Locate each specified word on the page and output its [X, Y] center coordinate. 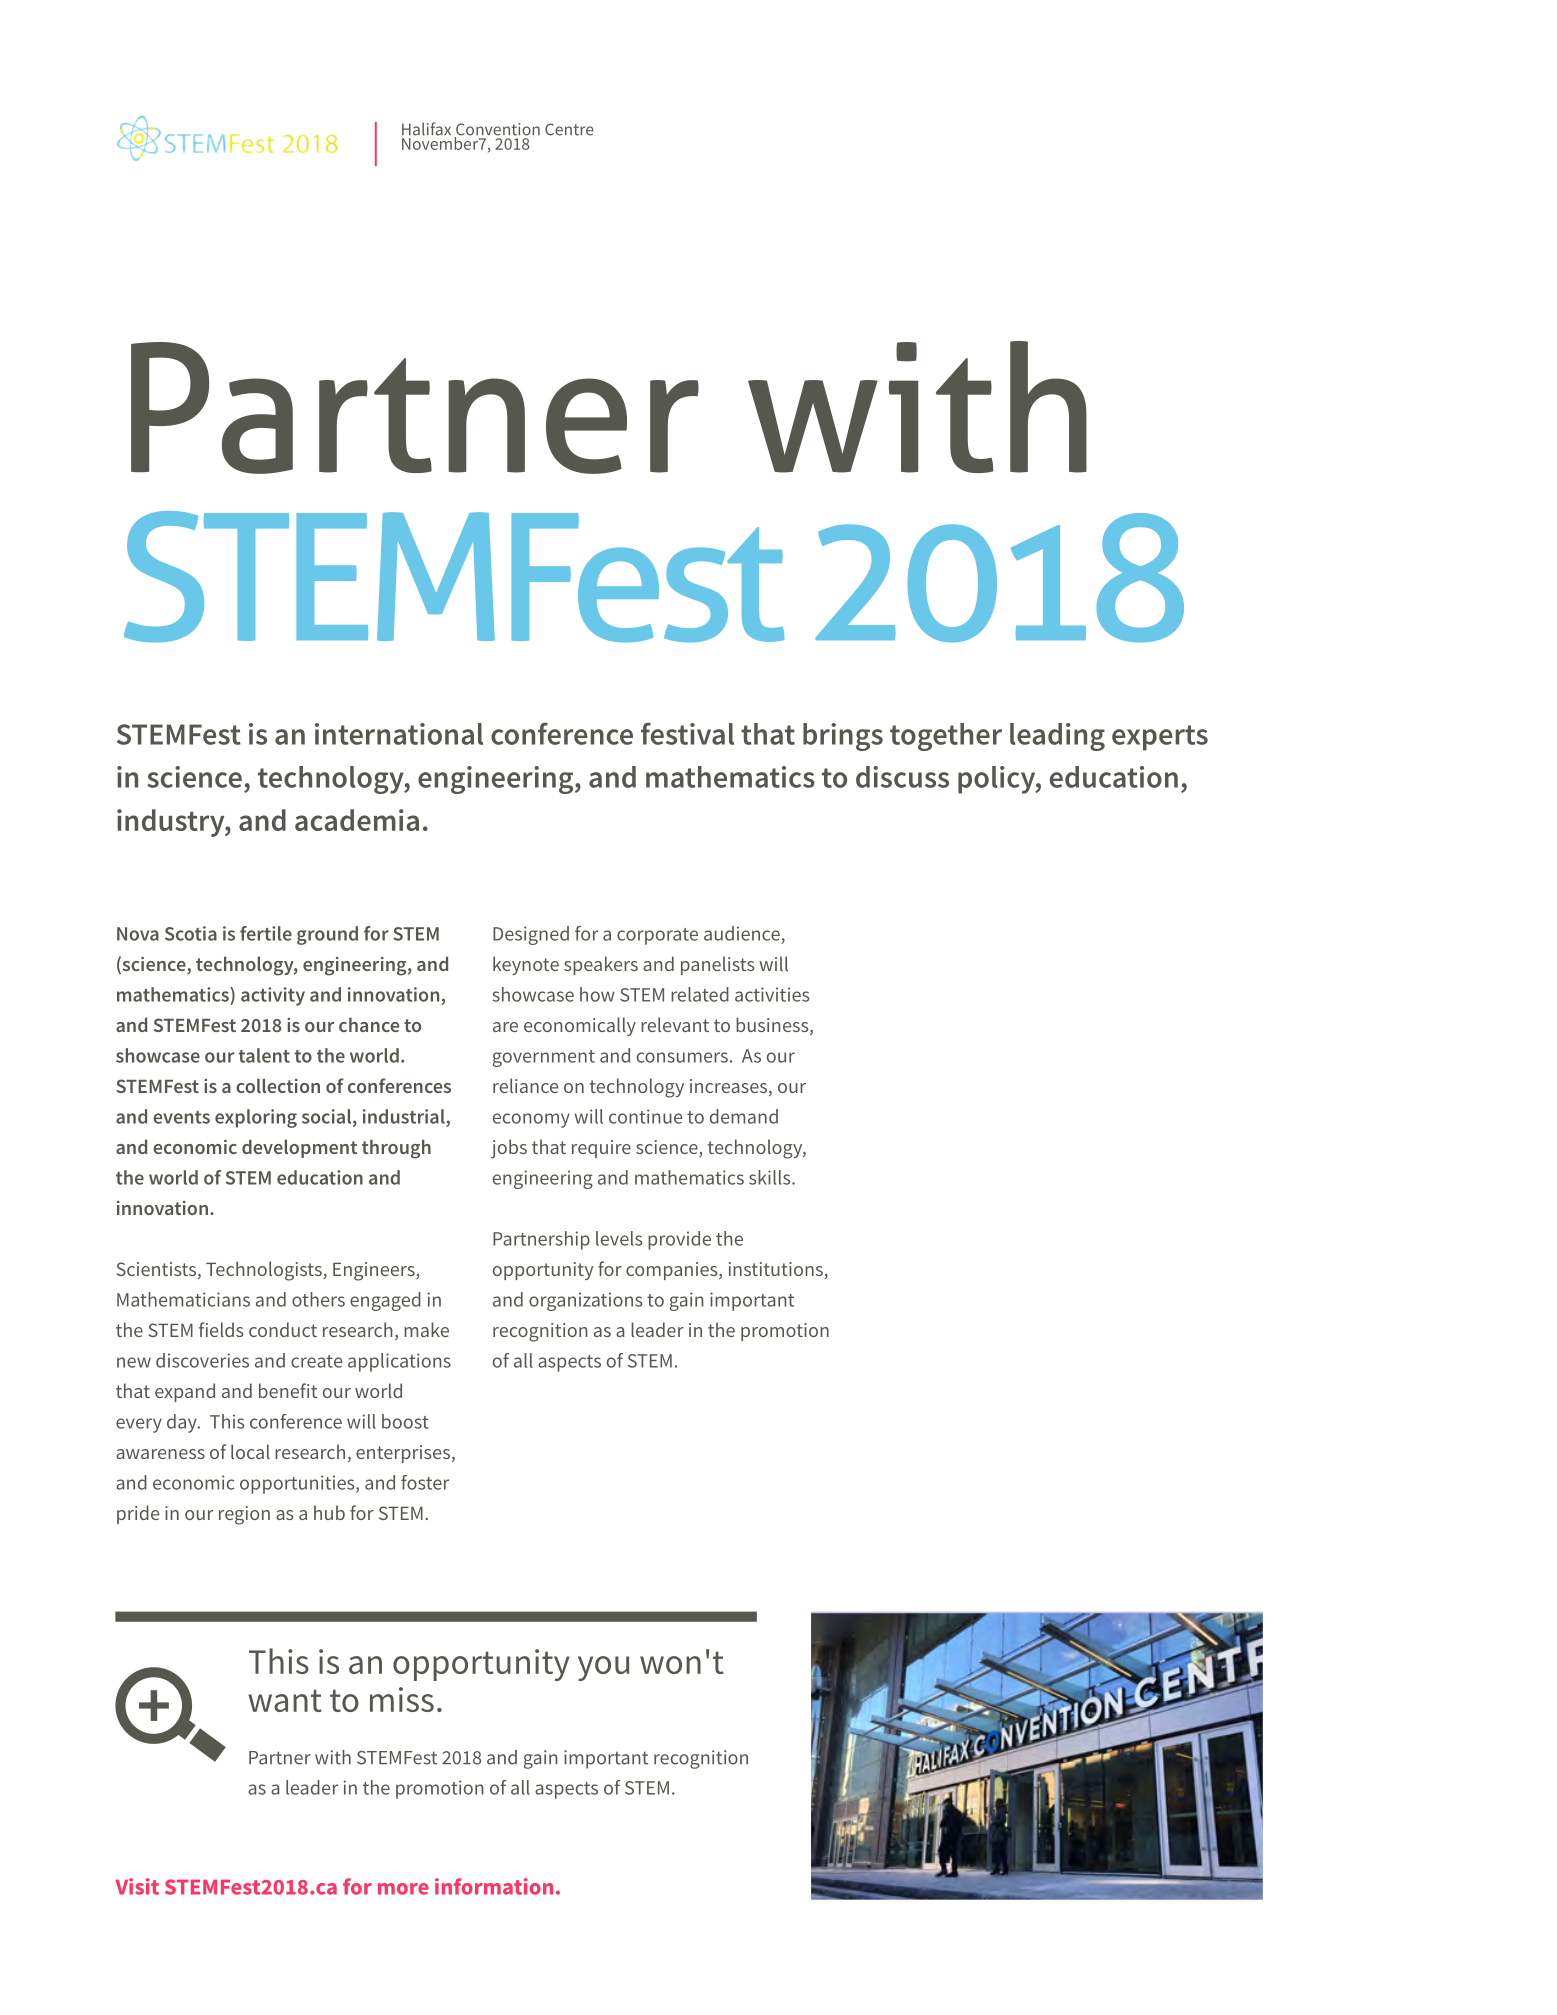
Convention [497, 130]
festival [687, 733]
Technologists [265, 1271]
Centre [569, 129]
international [399, 734]
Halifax [426, 129]
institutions [777, 1270]
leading [1057, 737]
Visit [137, 1886]
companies [673, 1271]
